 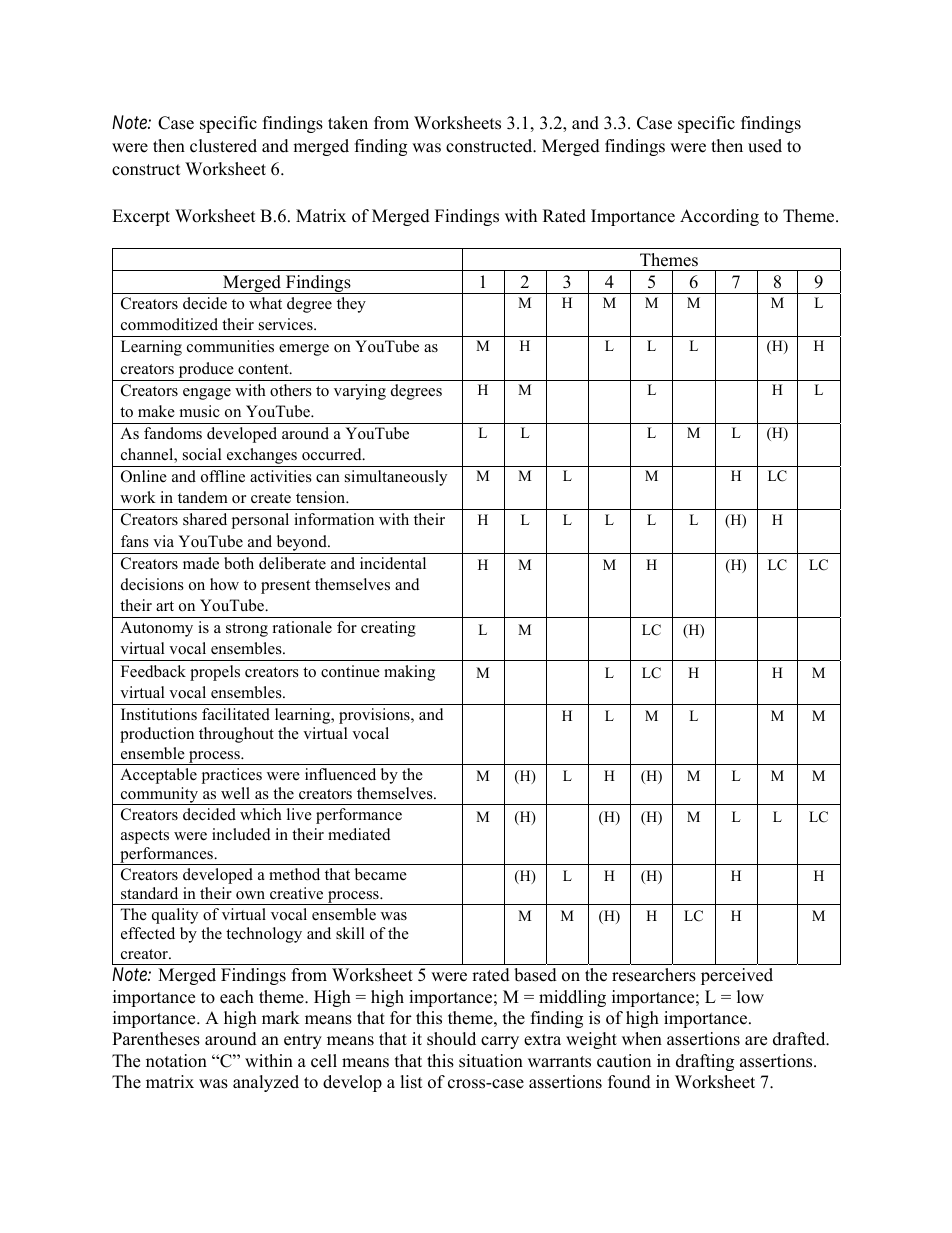 I want to click on how, so click(x=224, y=584).
